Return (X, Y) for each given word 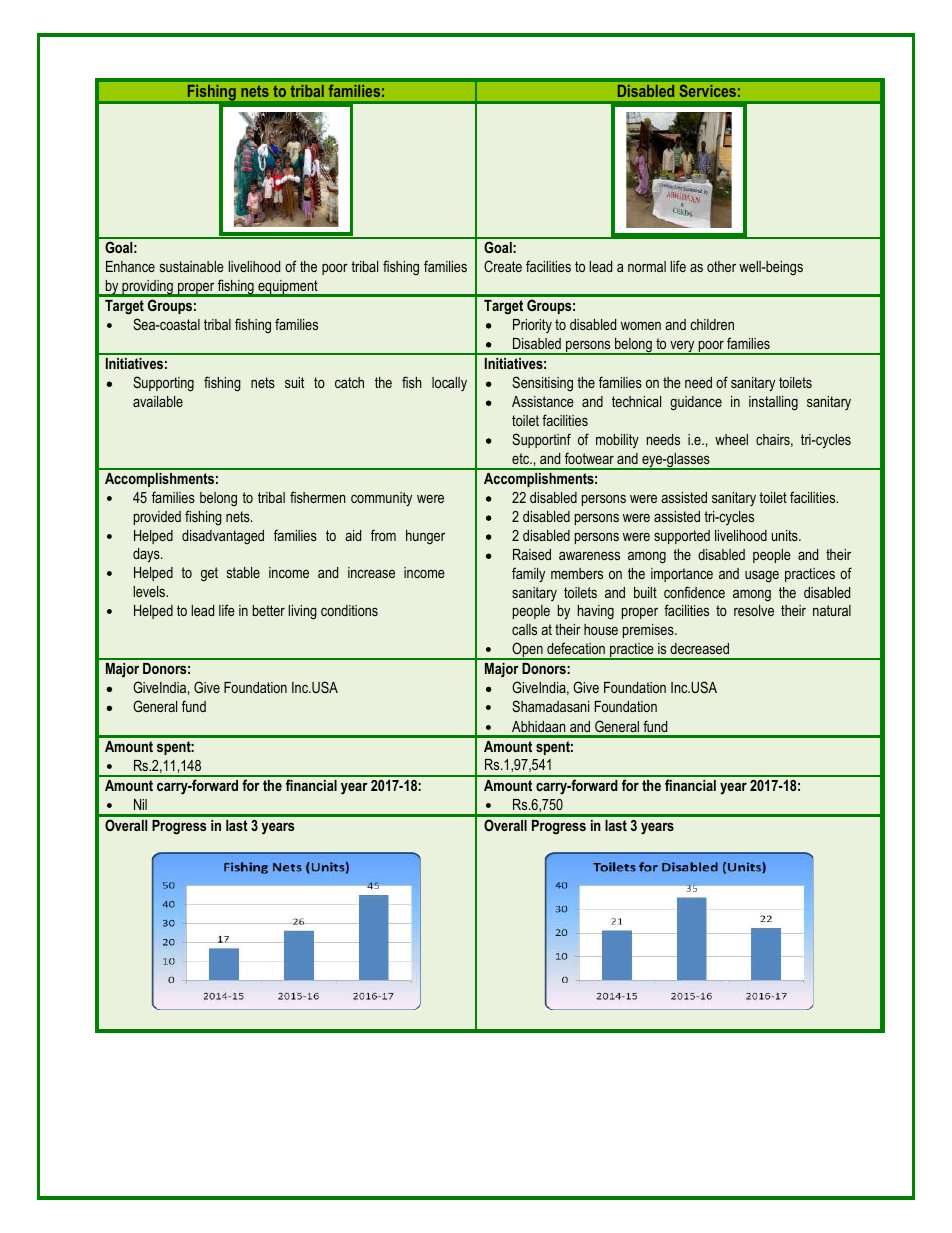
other (721, 266)
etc (522, 458)
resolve (754, 610)
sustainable (192, 266)
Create (503, 266)
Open (527, 651)
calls (524, 629)
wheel (731, 439)
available (158, 401)
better (269, 610)
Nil (140, 804)
